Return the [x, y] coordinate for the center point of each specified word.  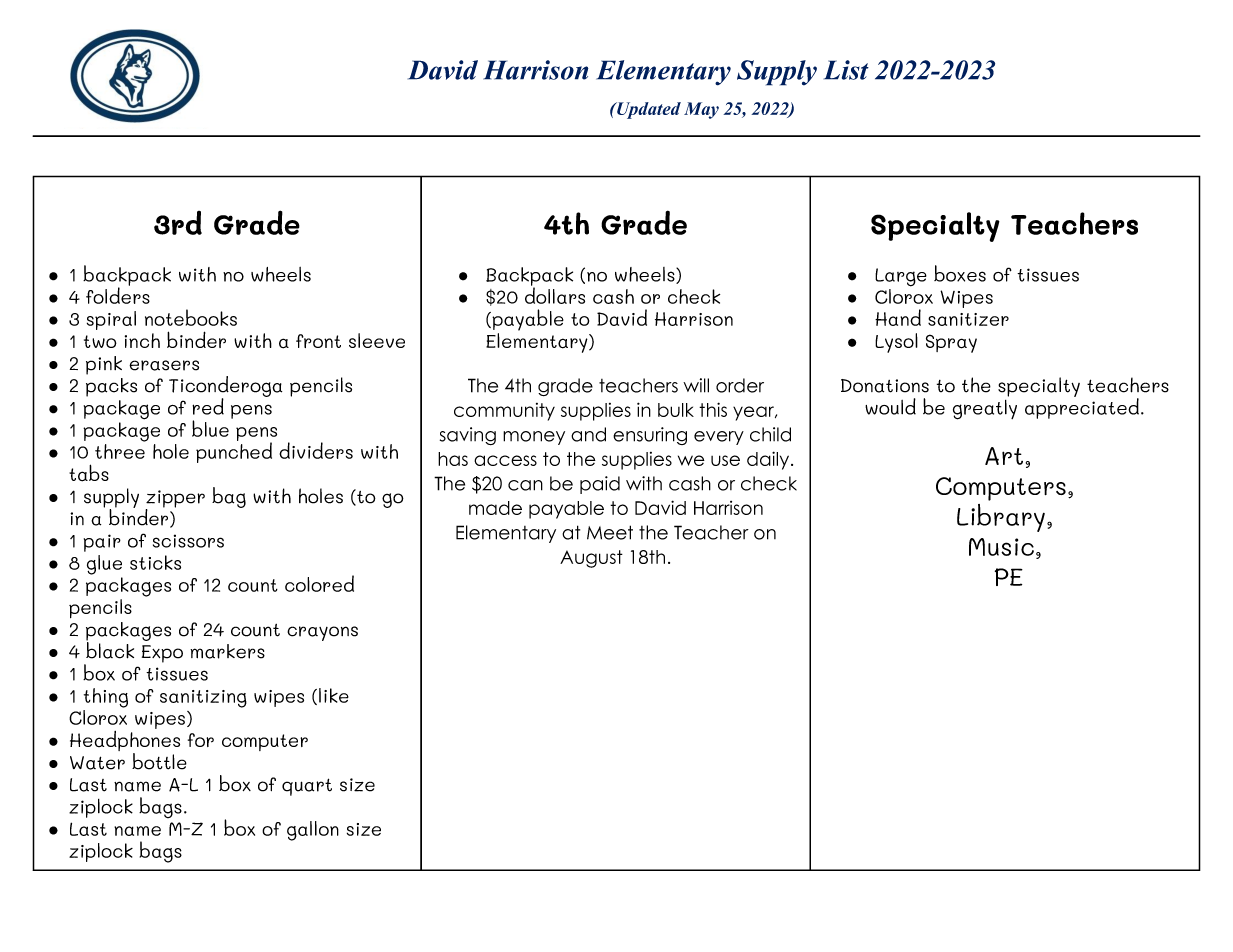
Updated [648, 110]
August [591, 559]
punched [234, 451]
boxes [960, 273]
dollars [555, 294]
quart [307, 787]
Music [1001, 547]
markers [227, 651]
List [846, 70]
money [534, 438]
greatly [985, 410]
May [701, 110]
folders [118, 294]
